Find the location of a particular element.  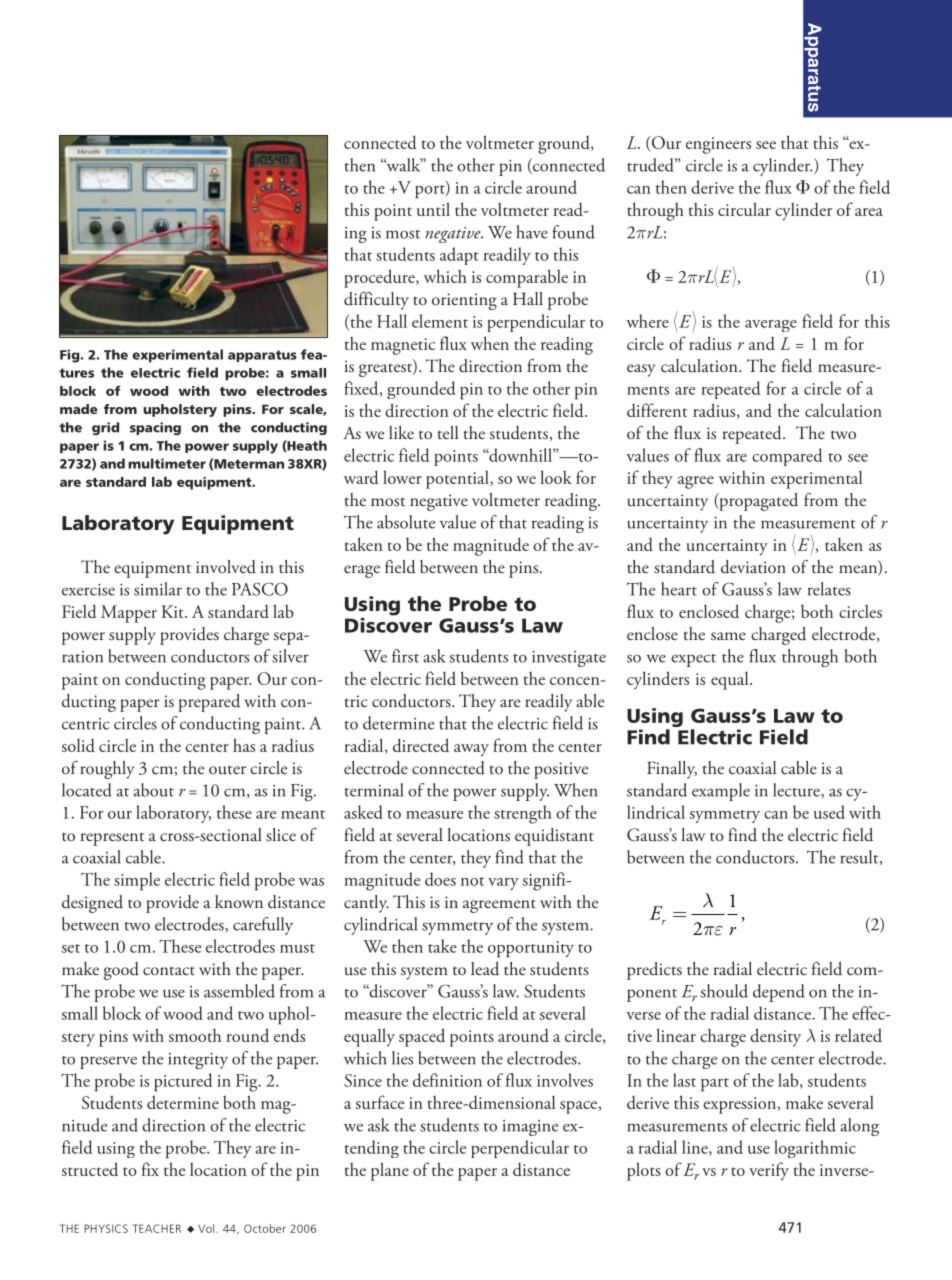

verify is located at coordinates (769, 1171).
